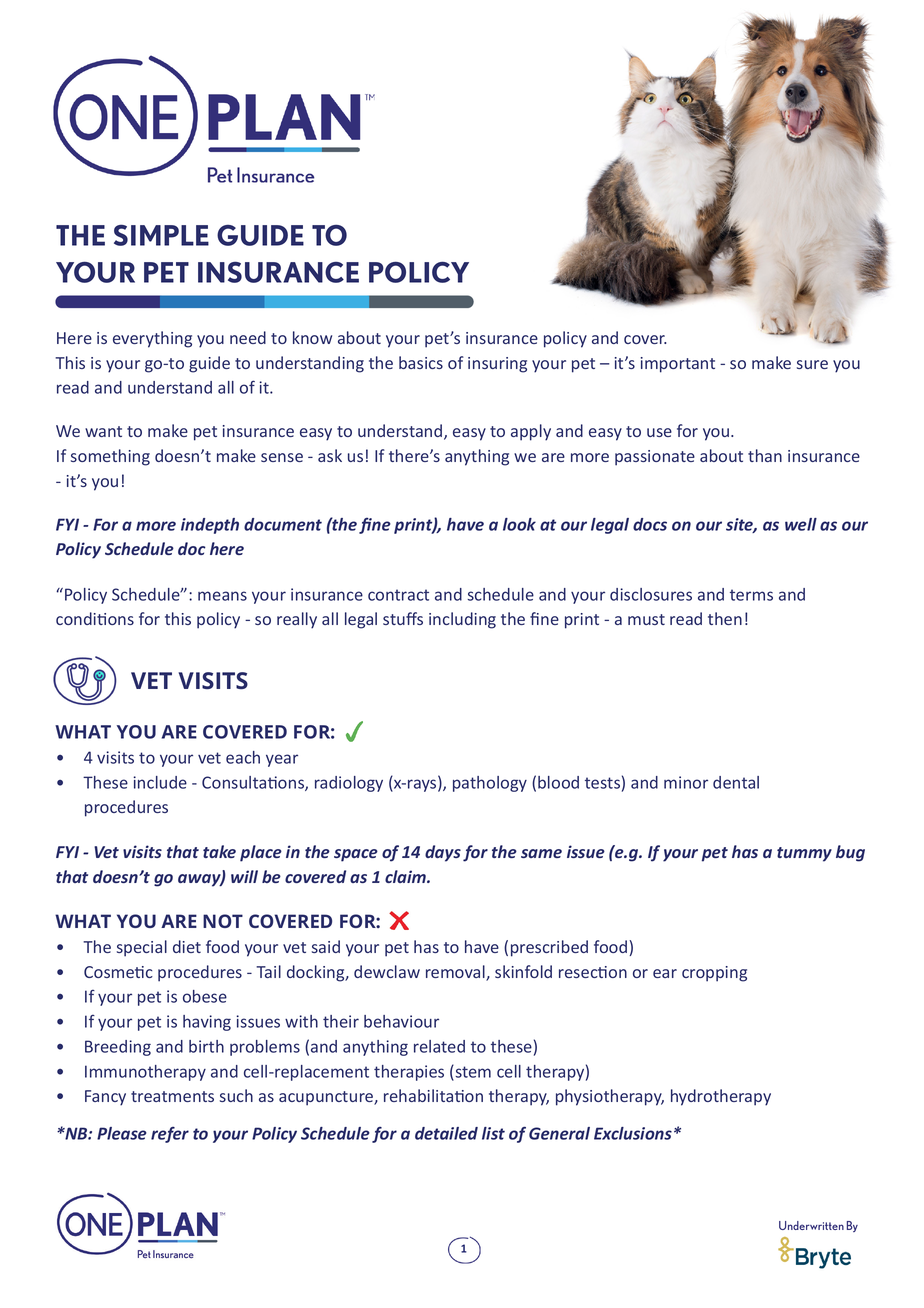  What do you see at coordinates (678, 365) in the image?
I see `important` at bounding box center [678, 365].
